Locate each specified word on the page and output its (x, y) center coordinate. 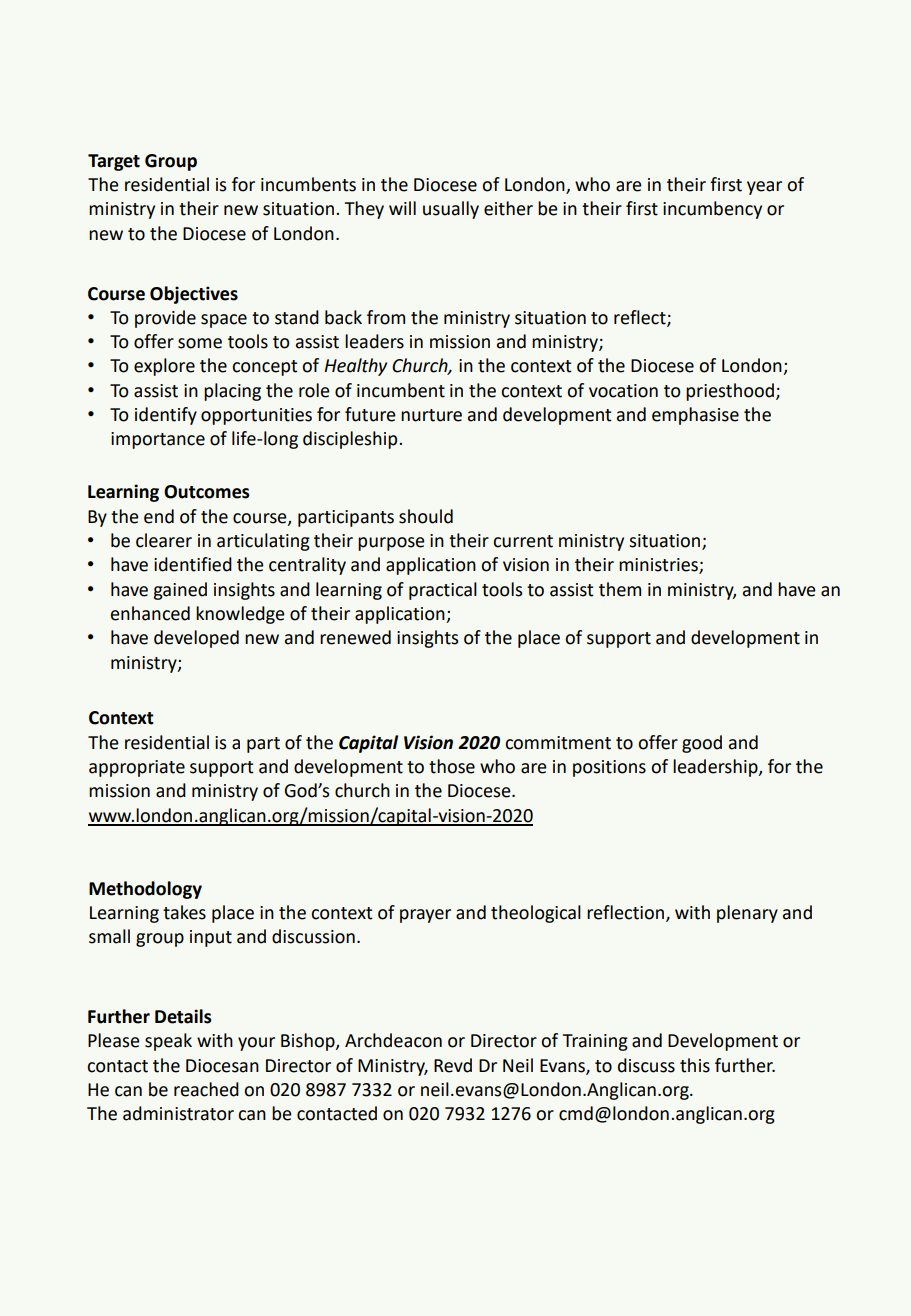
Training (595, 1042)
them (620, 589)
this (695, 1065)
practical (443, 591)
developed (196, 639)
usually (451, 210)
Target (114, 162)
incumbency (712, 210)
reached (206, 1089)
